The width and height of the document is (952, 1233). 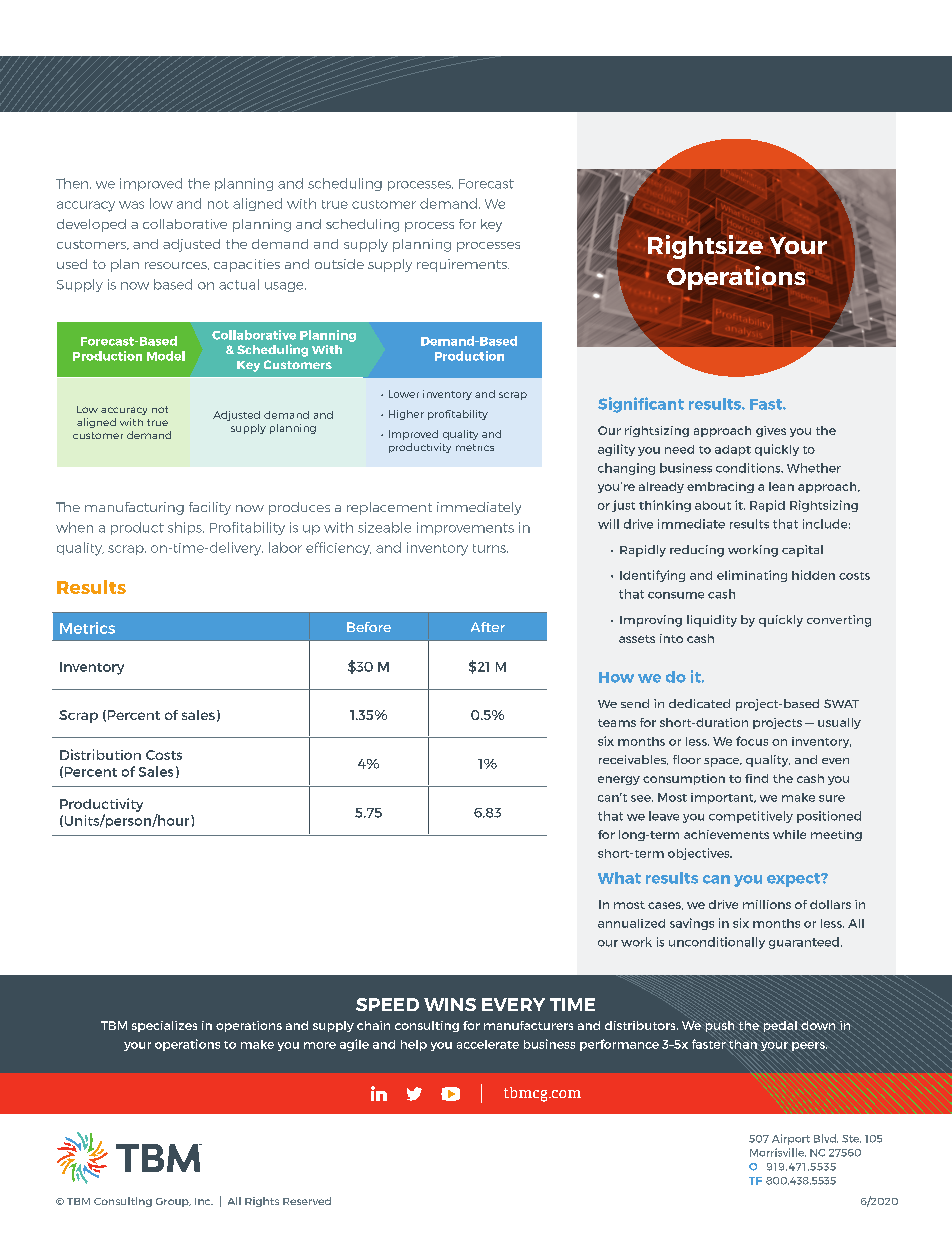 What do you see at coordinates (488, 627) in the document?
I see `After` at bounding box center [488, 627].
